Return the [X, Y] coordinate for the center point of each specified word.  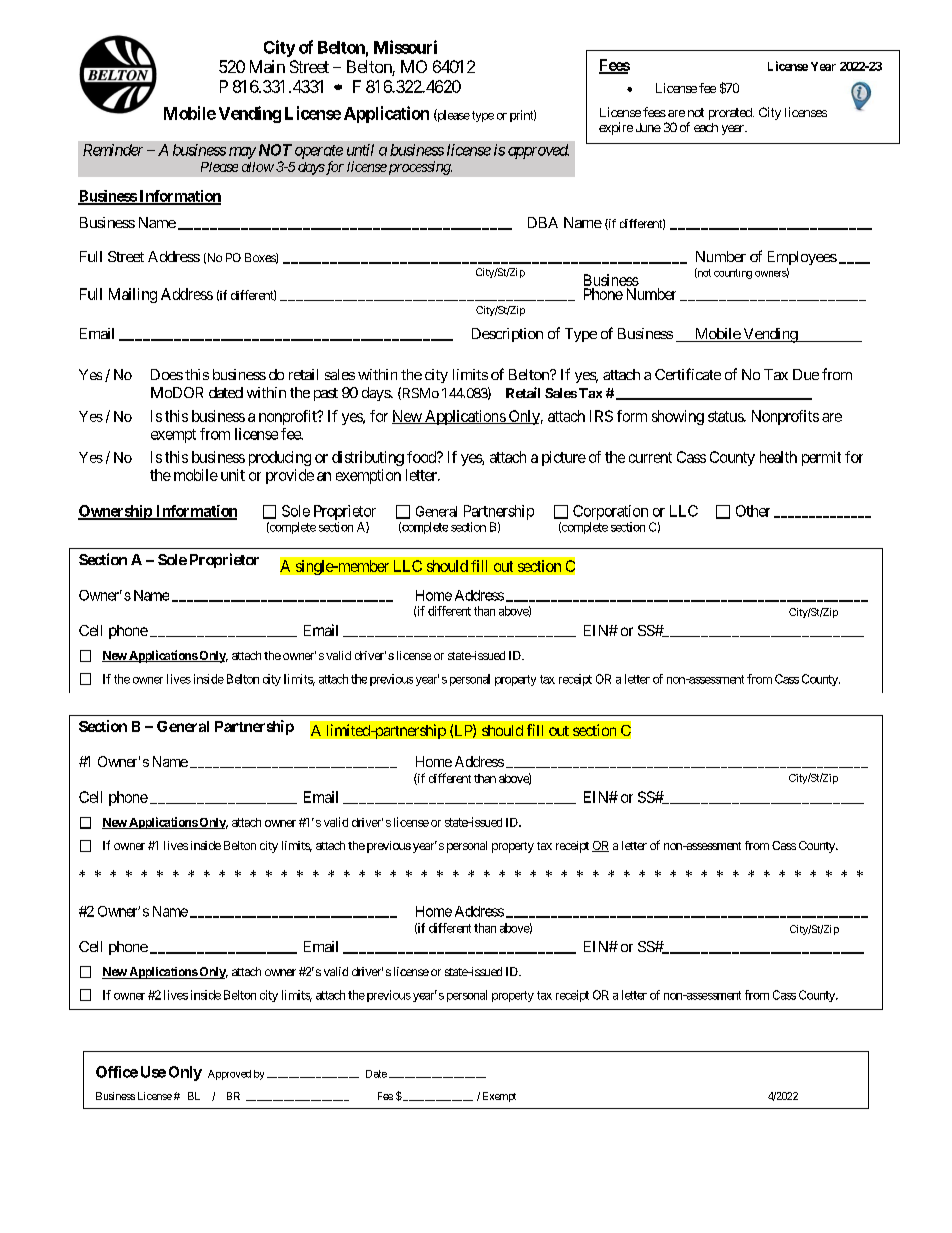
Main [267, 66]
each [706, 127]
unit [233, 475]
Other [753, 511]
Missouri [405, 47]
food [422, 457]
